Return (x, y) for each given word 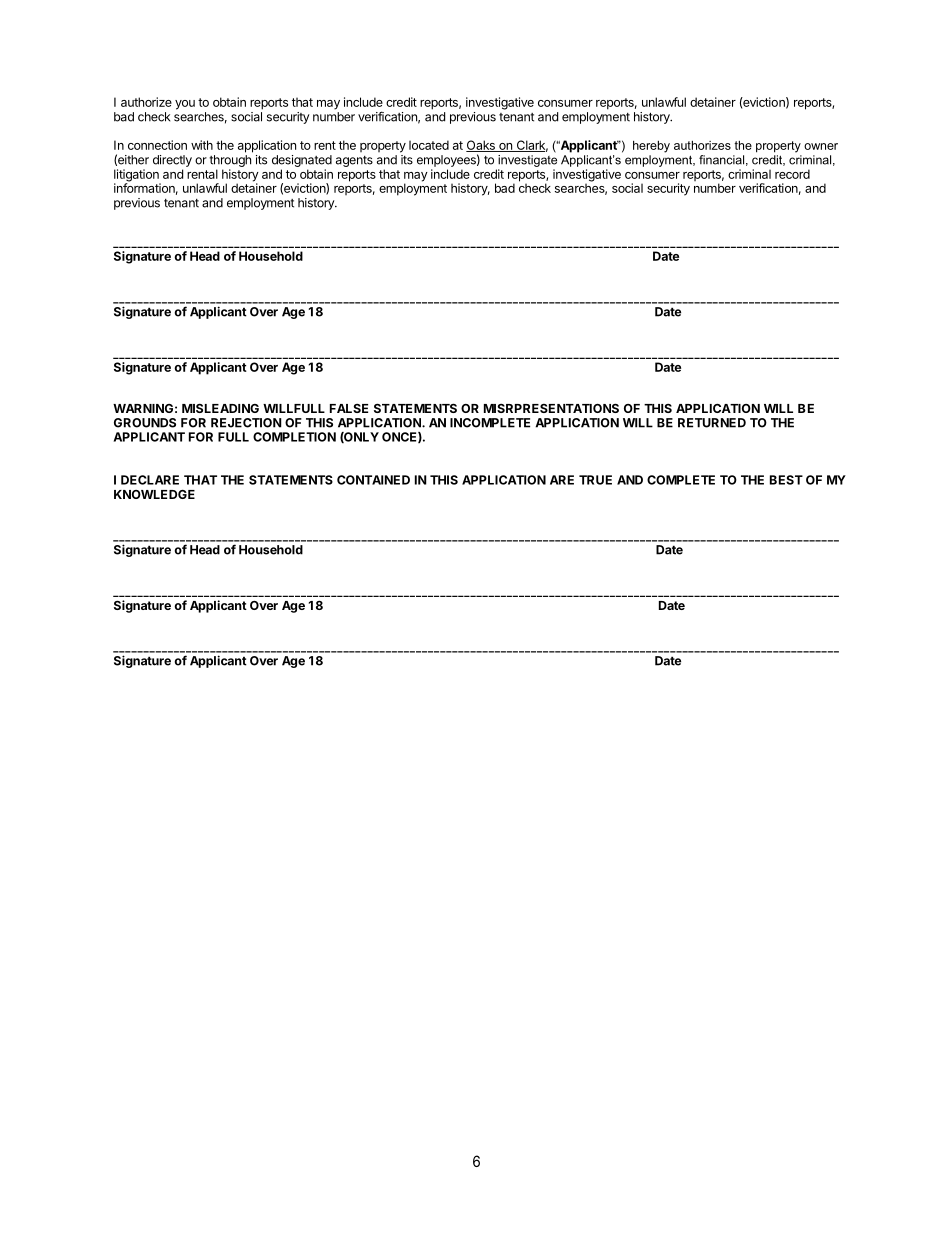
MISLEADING (220, 408)
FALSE (349, 408)
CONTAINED (373, 480)
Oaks (481, 146)
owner (821, 146)
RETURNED (712, 423)
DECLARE (150, 480)
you (185, 105)
